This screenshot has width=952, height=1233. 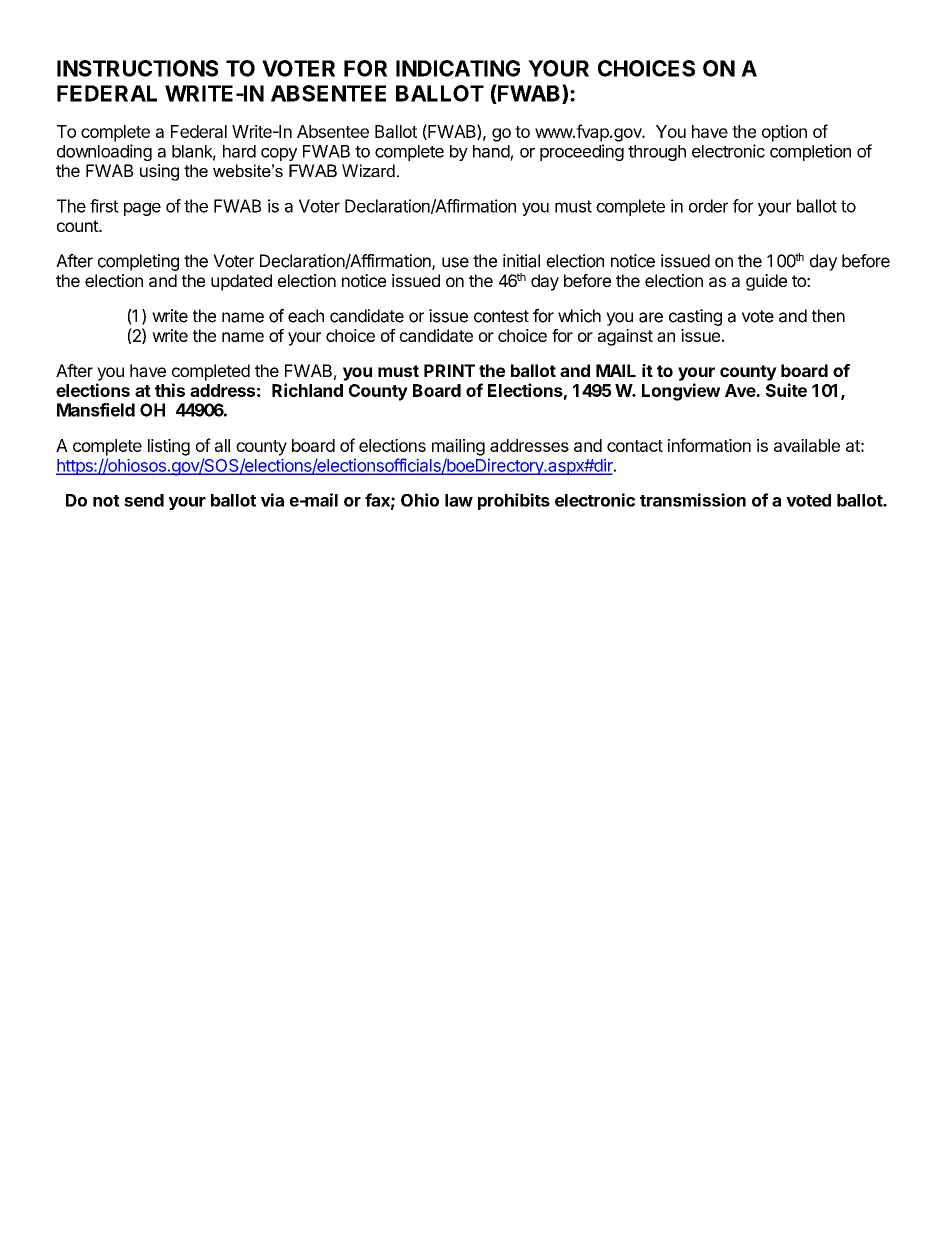 I want to click on option, so click(x=784, y=133).
